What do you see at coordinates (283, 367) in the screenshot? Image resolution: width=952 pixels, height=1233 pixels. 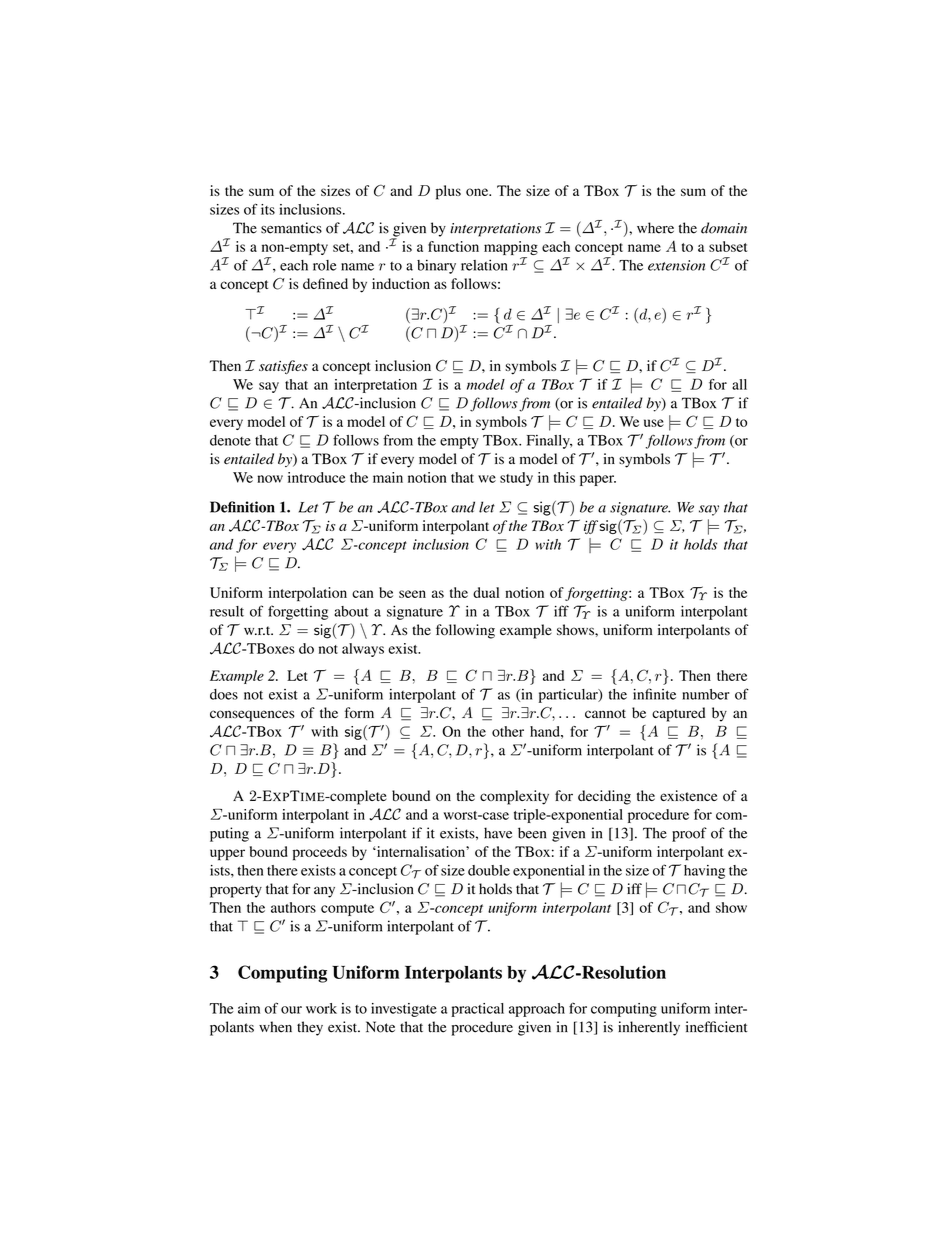 I see `satisfies` at bounding box center [283, 367].
